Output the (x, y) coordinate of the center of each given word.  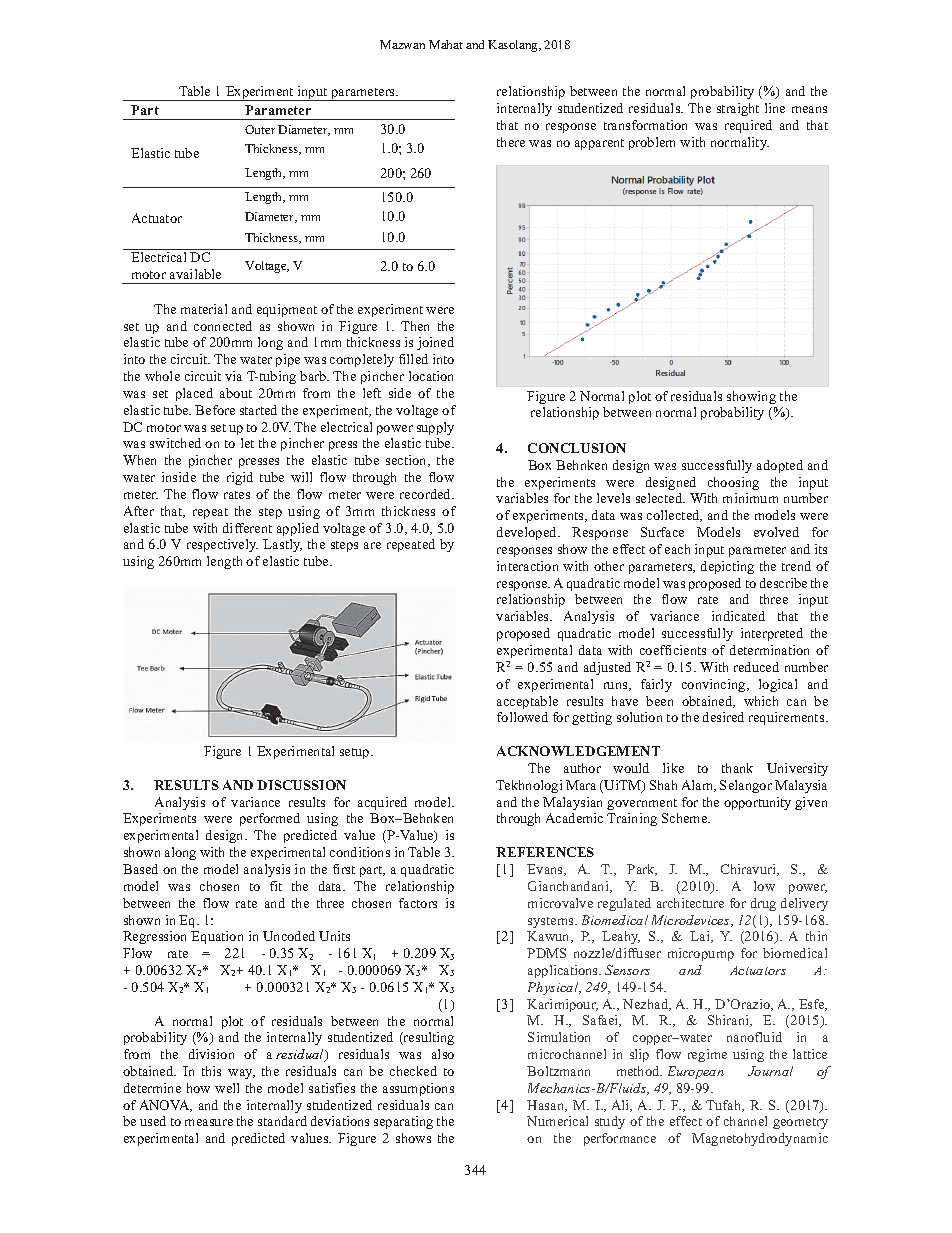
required (748, 126)
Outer (260, 129)
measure (209, 1122)
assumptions (418, 1089)
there (511, 142)
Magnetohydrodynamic (760, 1139)
